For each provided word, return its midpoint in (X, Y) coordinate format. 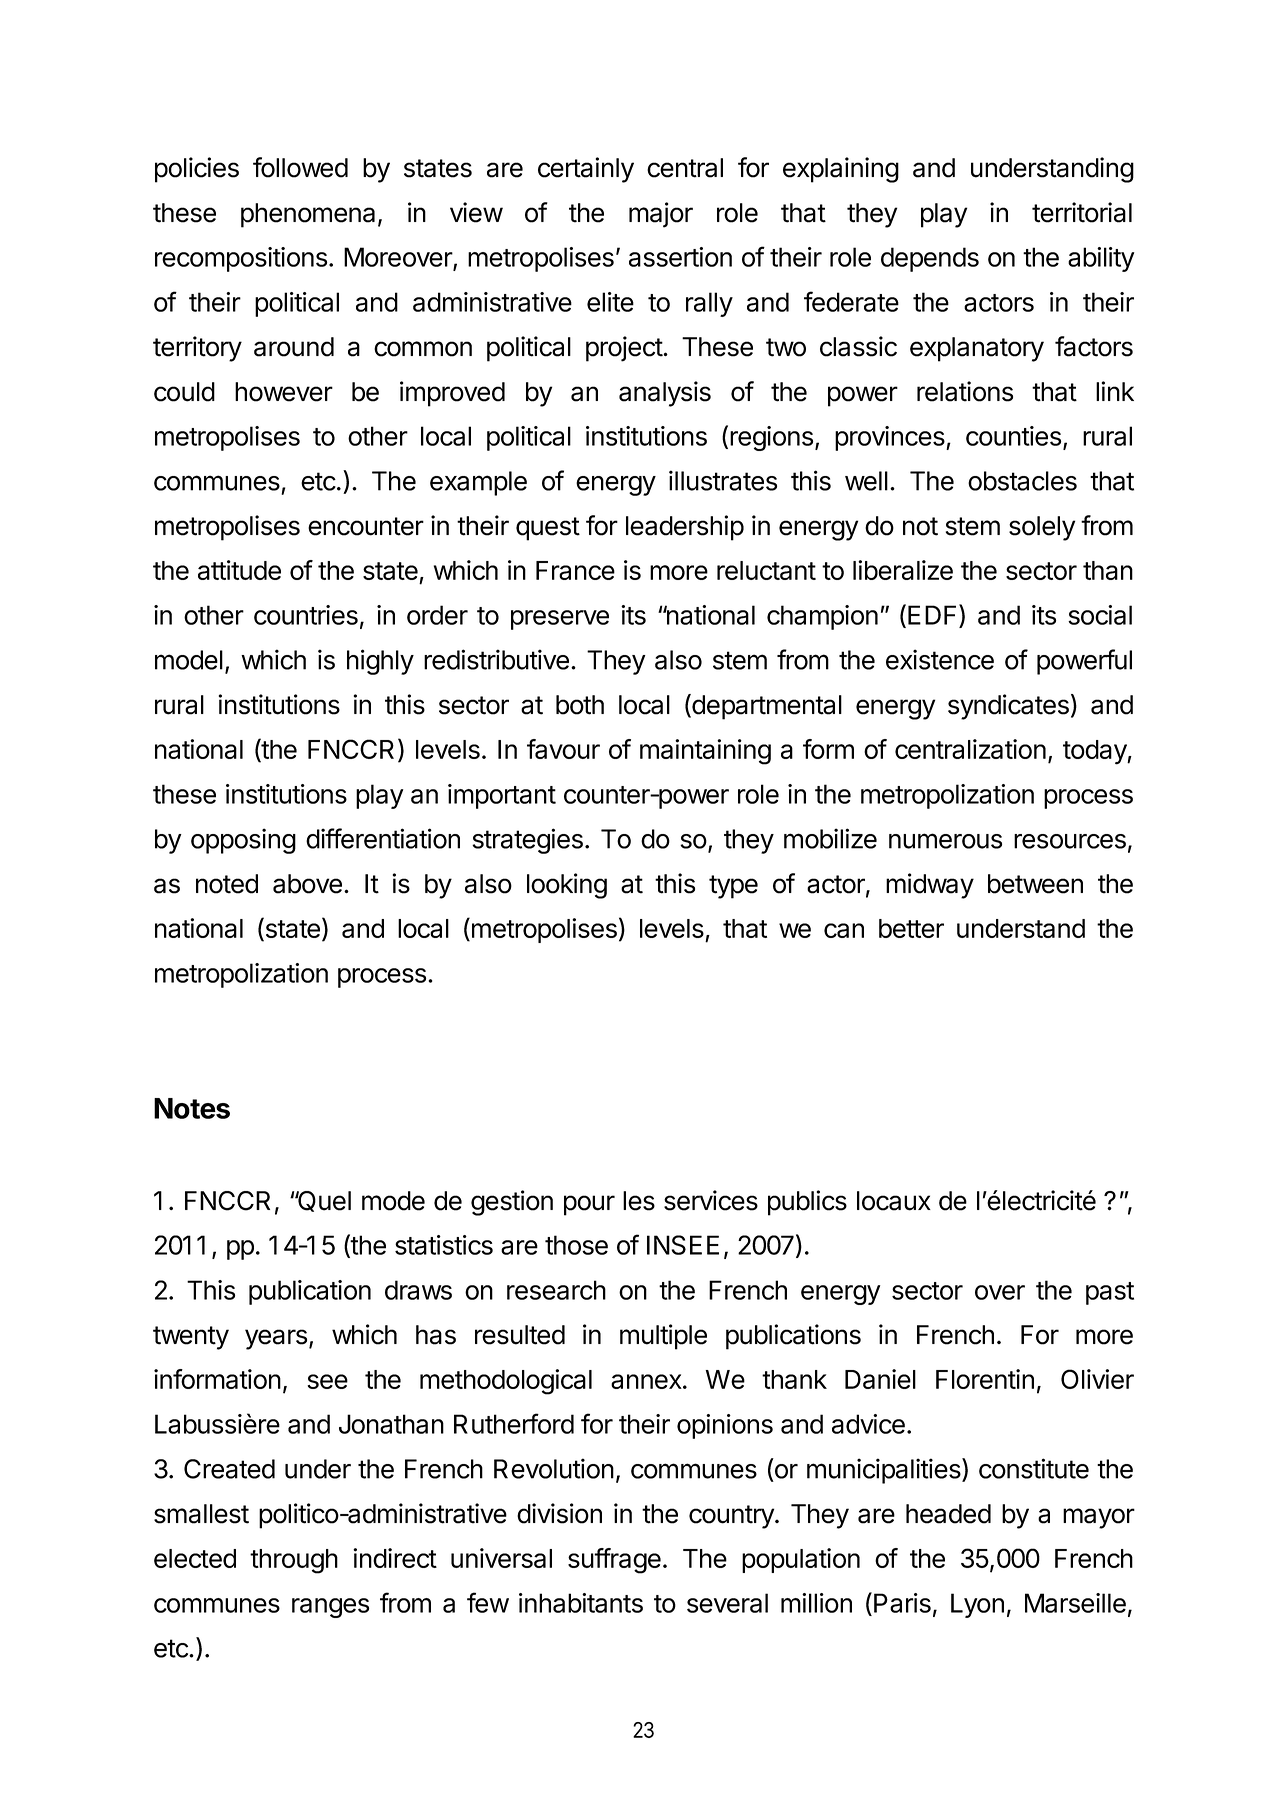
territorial (1082, 212)
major (661, 215)
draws (418, 1290)
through (294, 1561)
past (1110, 1293)
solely (1042, 528)
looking (567, 886)
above (307, 884)
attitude (239, 570)
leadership (685, 528)
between (1035, 884)
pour (589, 1205)
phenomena (308, 215)
